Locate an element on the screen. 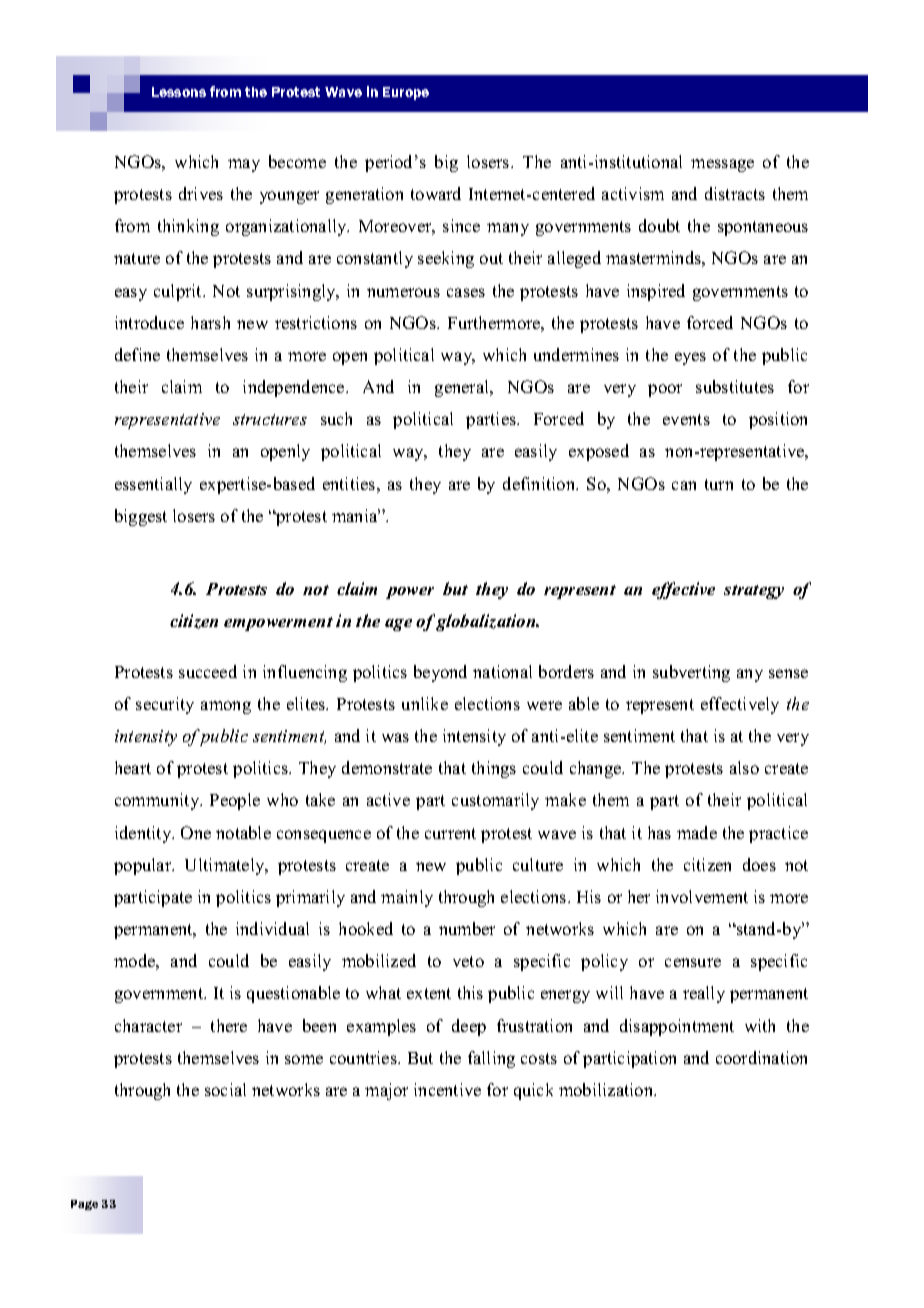 This screenshot has width=924, height=1308. was is located at coordinates (395, 737).
